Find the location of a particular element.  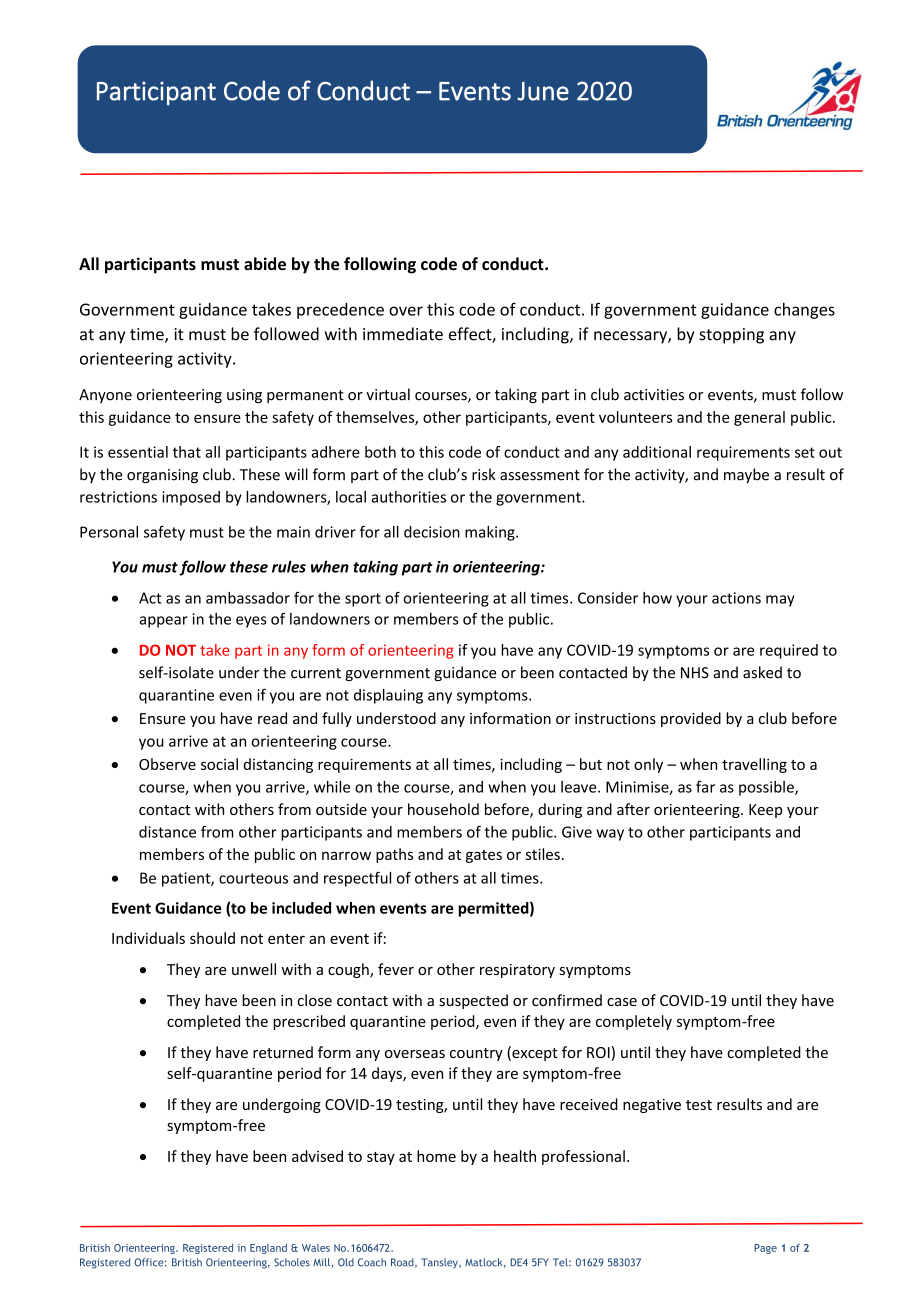

using is located at coordinates (244, 396).
